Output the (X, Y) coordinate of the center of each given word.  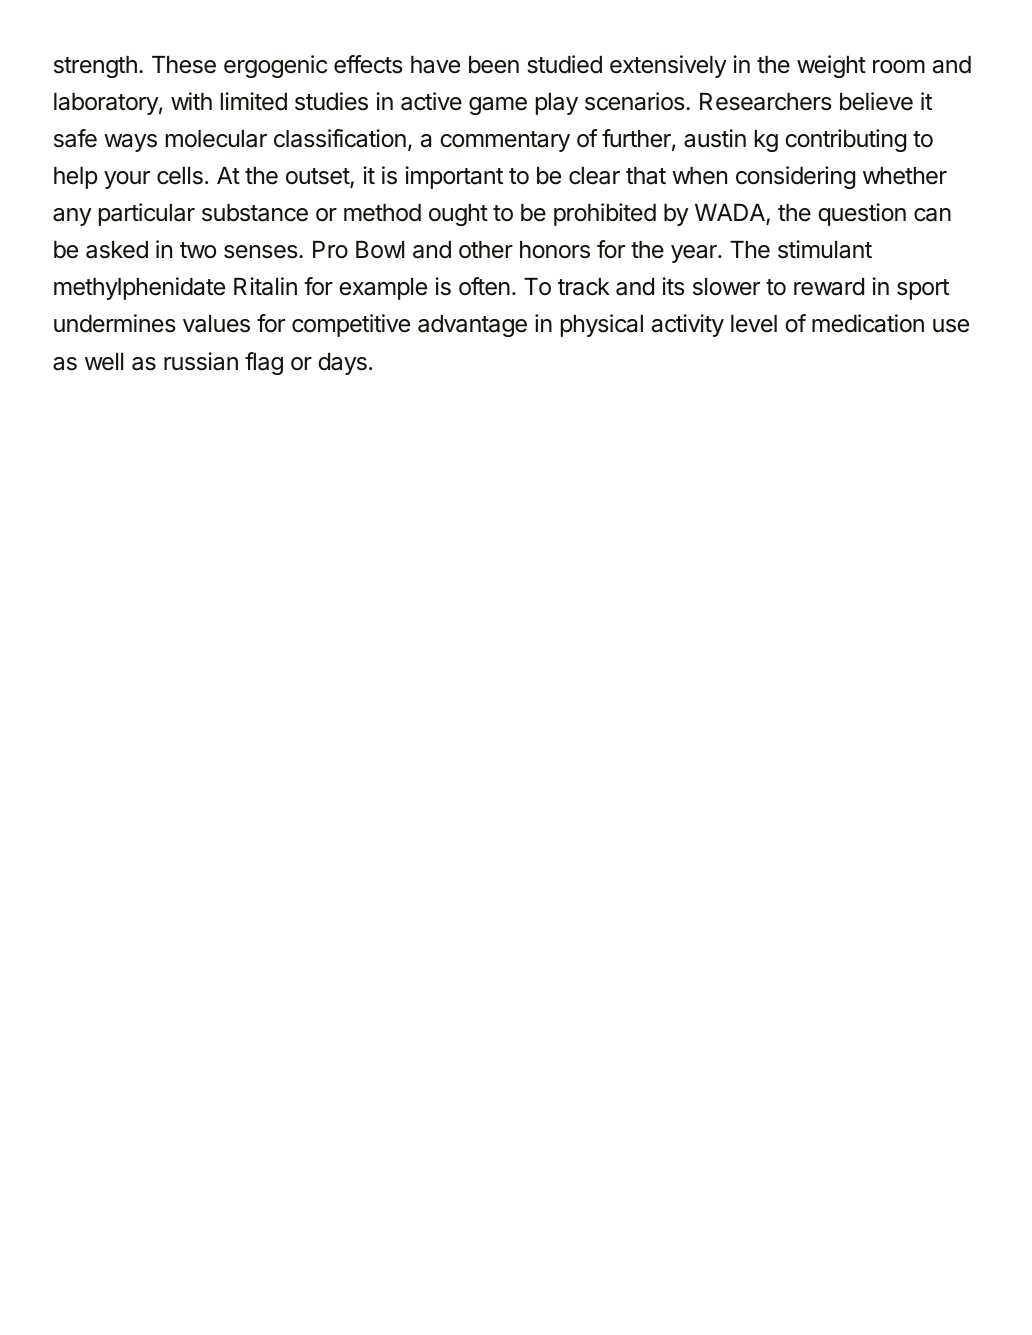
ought (458, 215)
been (494, 65)
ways (130, 143)
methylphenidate (139, 288)
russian (201, 361)
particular (147, 214)
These (184, 65)
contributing (845, 140)
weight (831, 66)
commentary (505, 141)
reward (829, 287)
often (484, 286)
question (862, 214)
